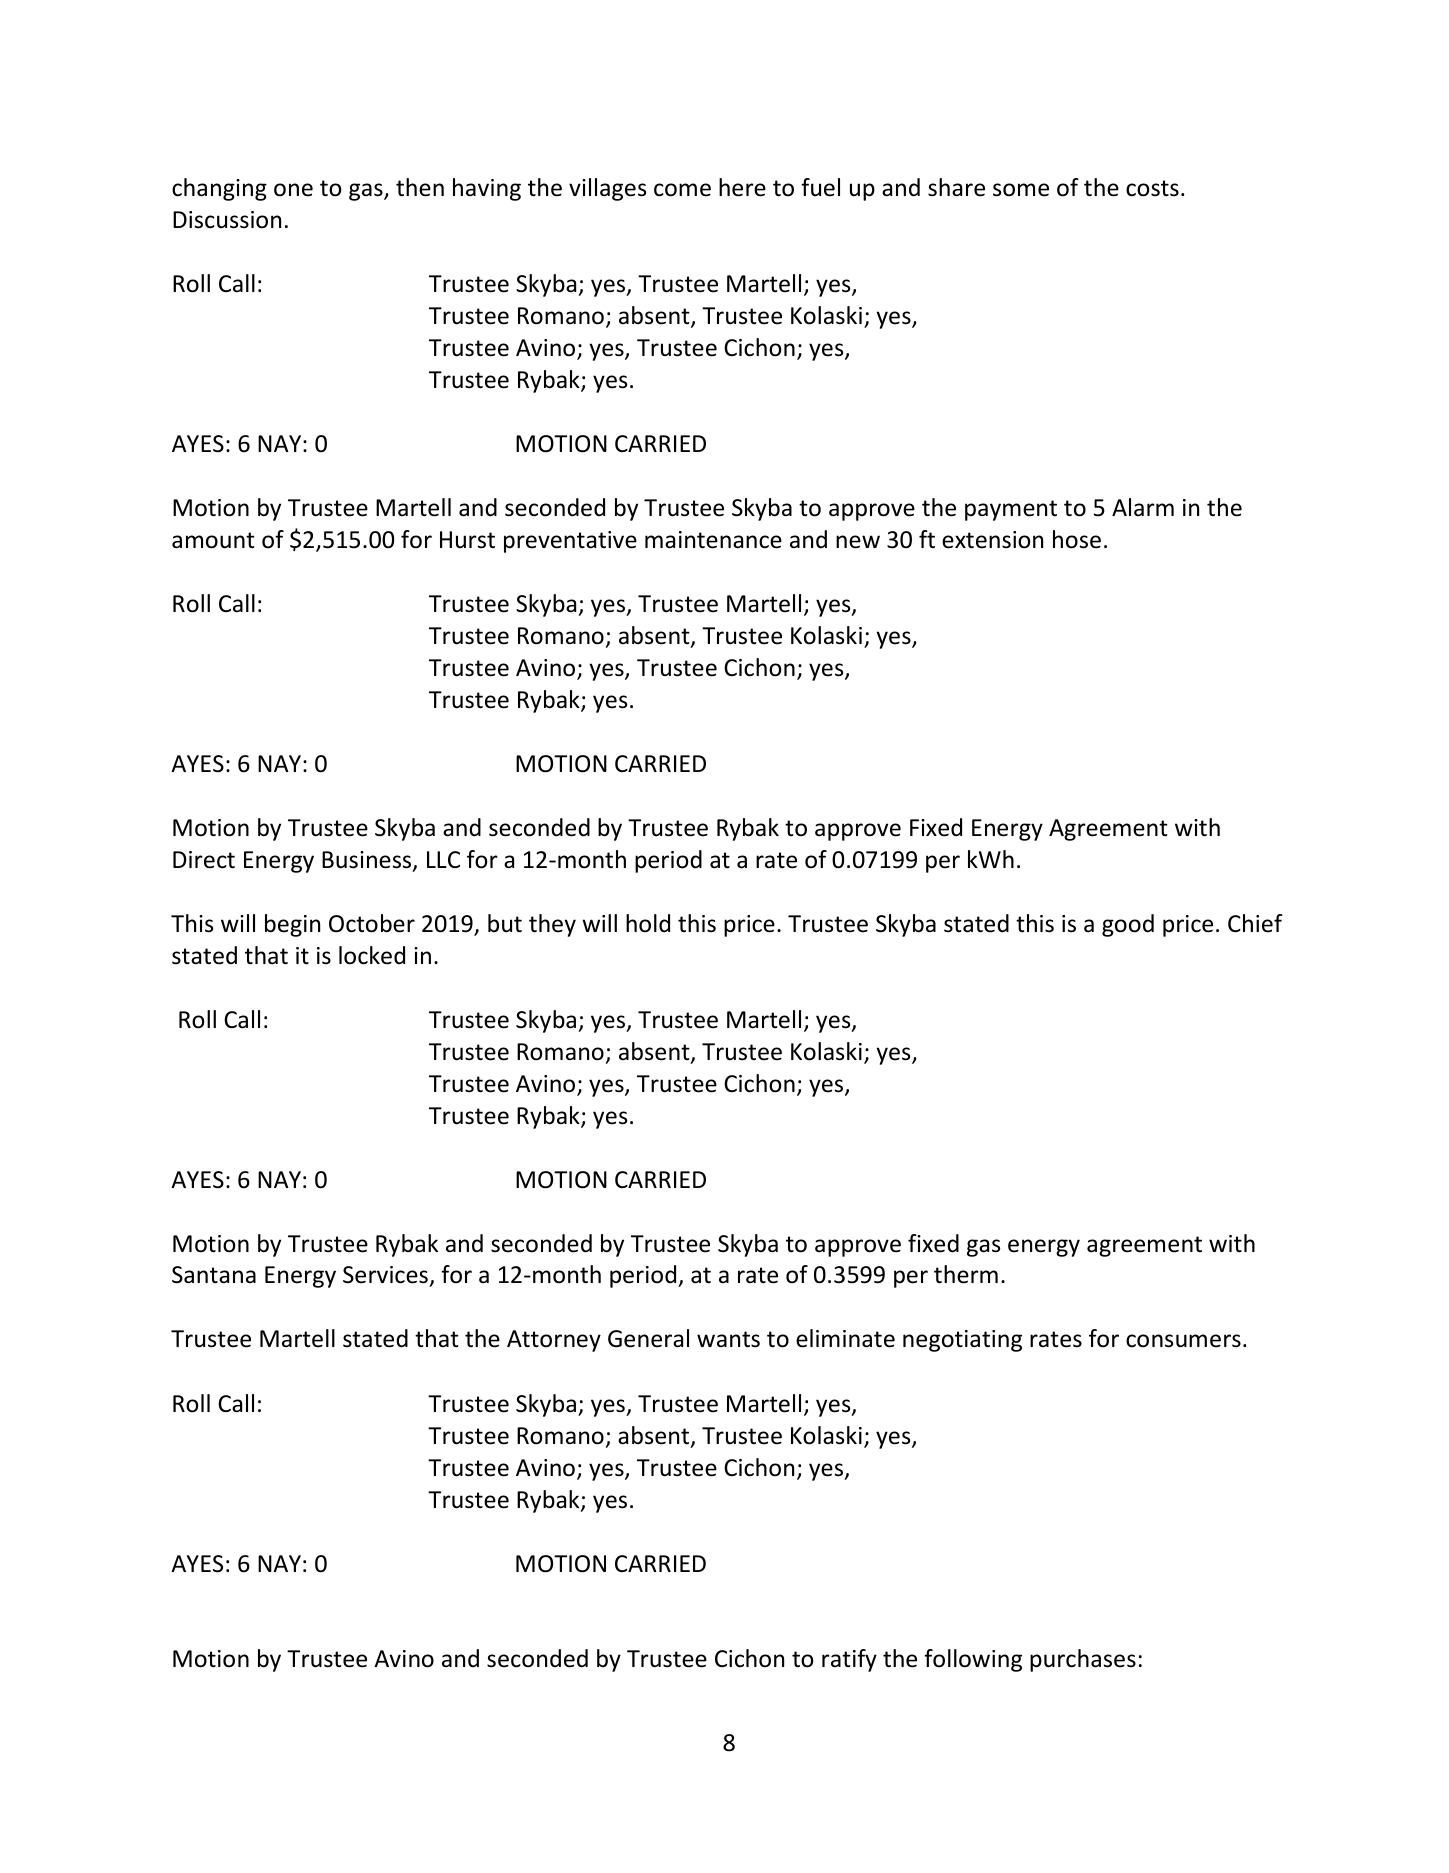 This image has width=1449, height=1873. I want to click on wants, so click(728, 1339).
